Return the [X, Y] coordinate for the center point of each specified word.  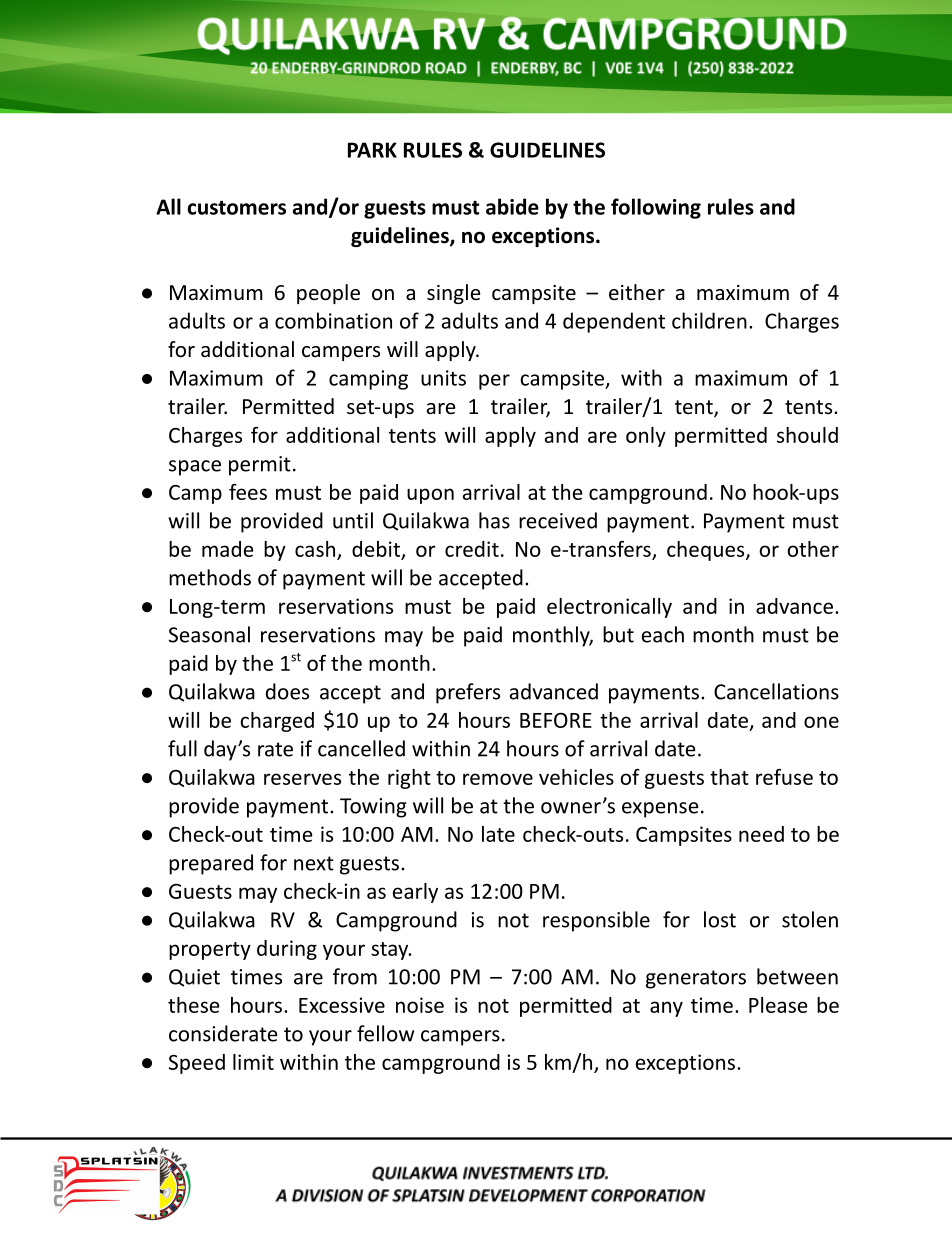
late [498, 834]
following [656, 208]
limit [253, 1062]
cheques [707, 551]
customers [237, 208]
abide [512, 206]
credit [472, 549]
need [761, 834]
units [443, 378]
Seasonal [209, 634]
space [195, 468]
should [807, 435]
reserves [302, 779]
